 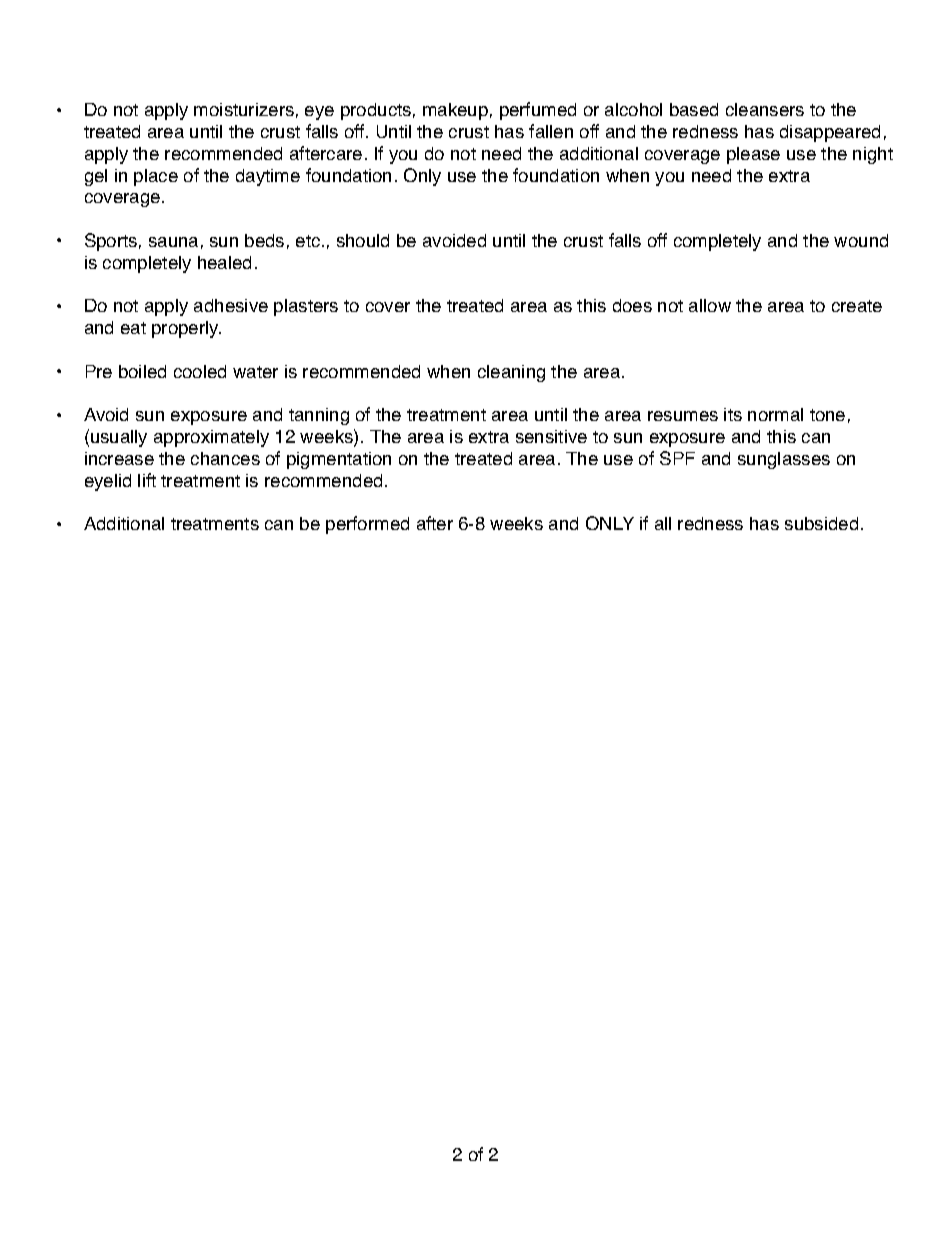 What do you see at coordinates (775, 414) in the document?
I see `normal` at bounding box center [775, 414].
